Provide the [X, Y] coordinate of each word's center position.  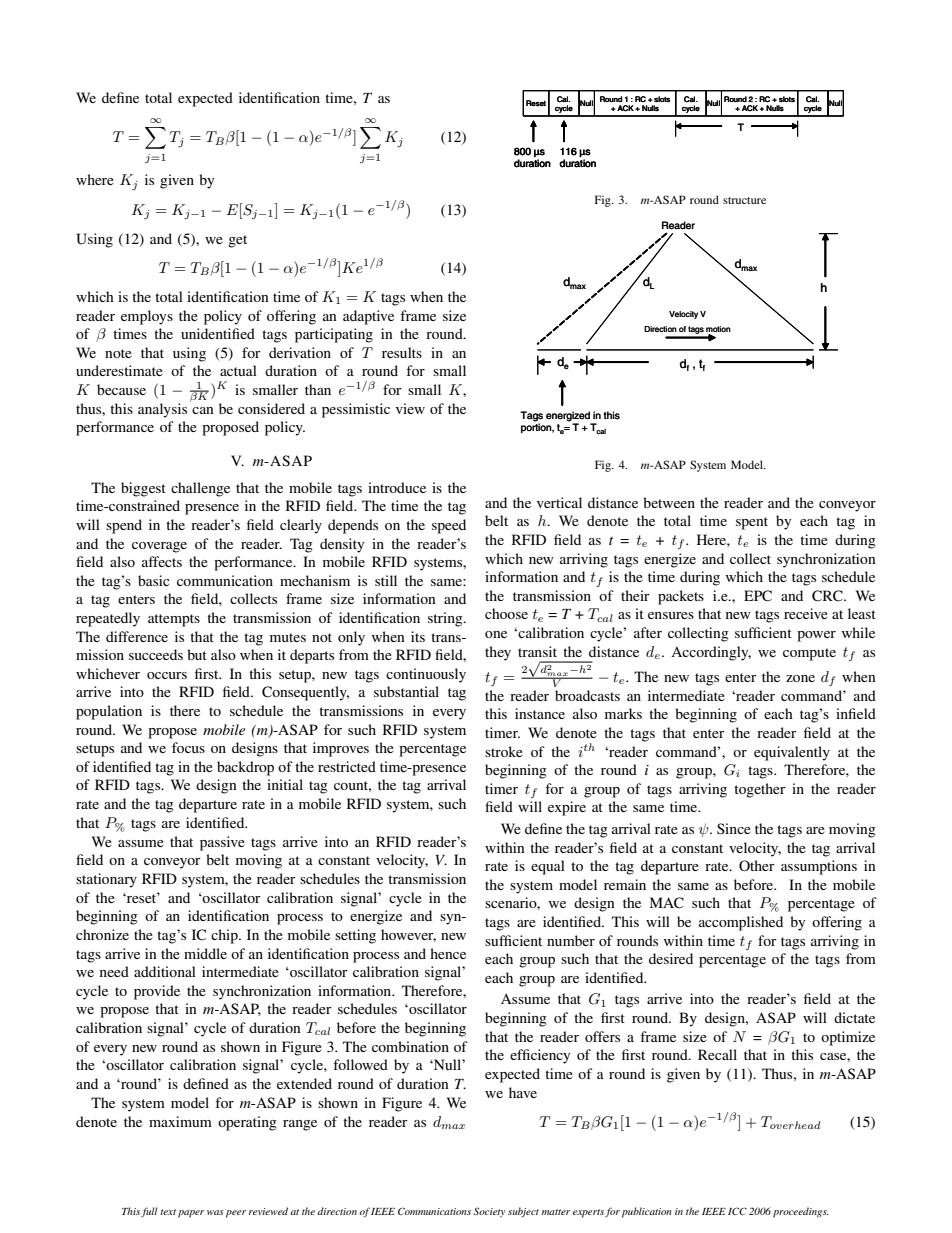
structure [744, 200]
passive [222, 843]
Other [757, 865]
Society [489, 1212]
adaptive [368, 317]
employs [147, 317]
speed [449, 526]
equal [548, 867]
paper [191, 1214]
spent [752, 523]
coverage [159, 547]
